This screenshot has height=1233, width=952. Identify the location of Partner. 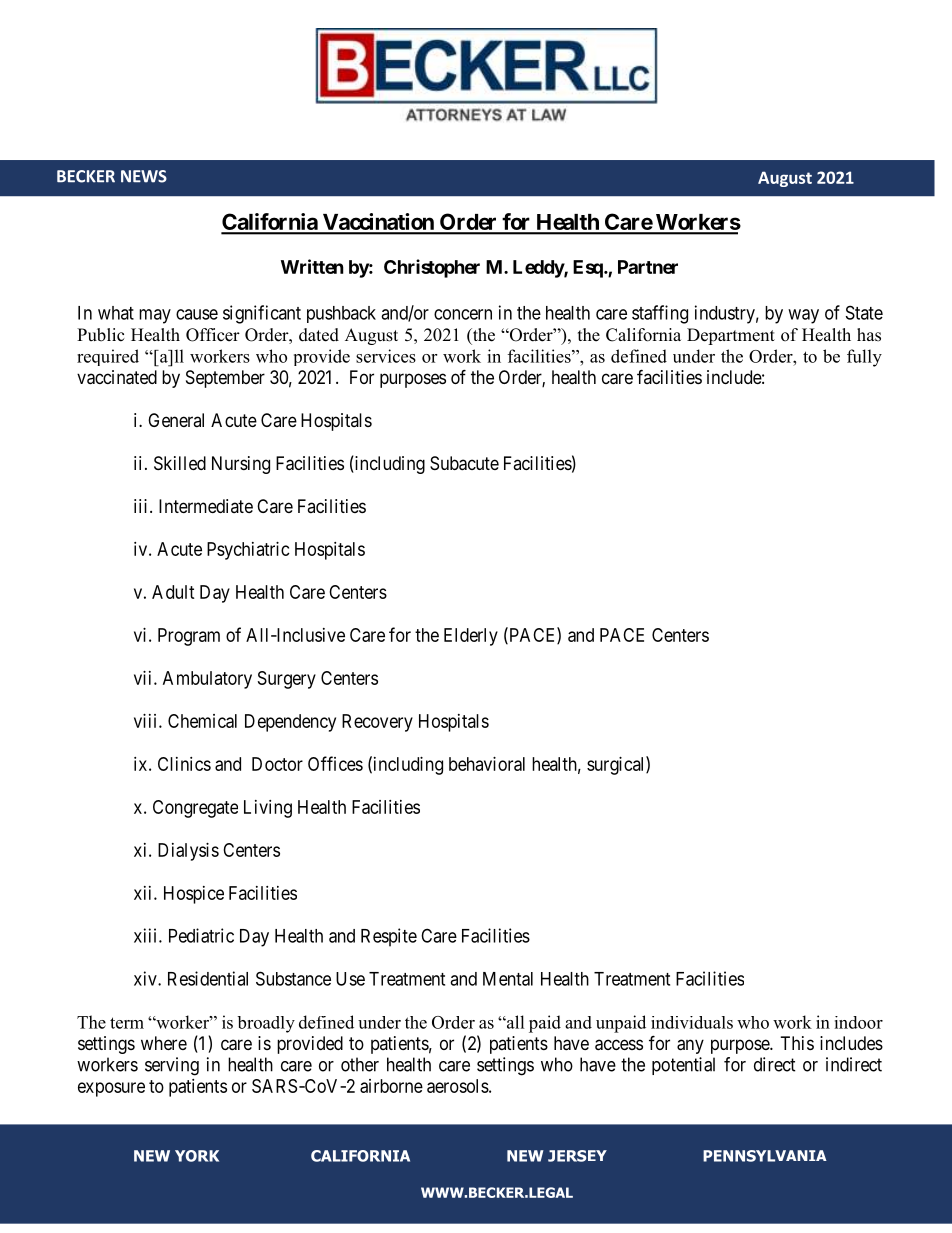
(648, 267).
